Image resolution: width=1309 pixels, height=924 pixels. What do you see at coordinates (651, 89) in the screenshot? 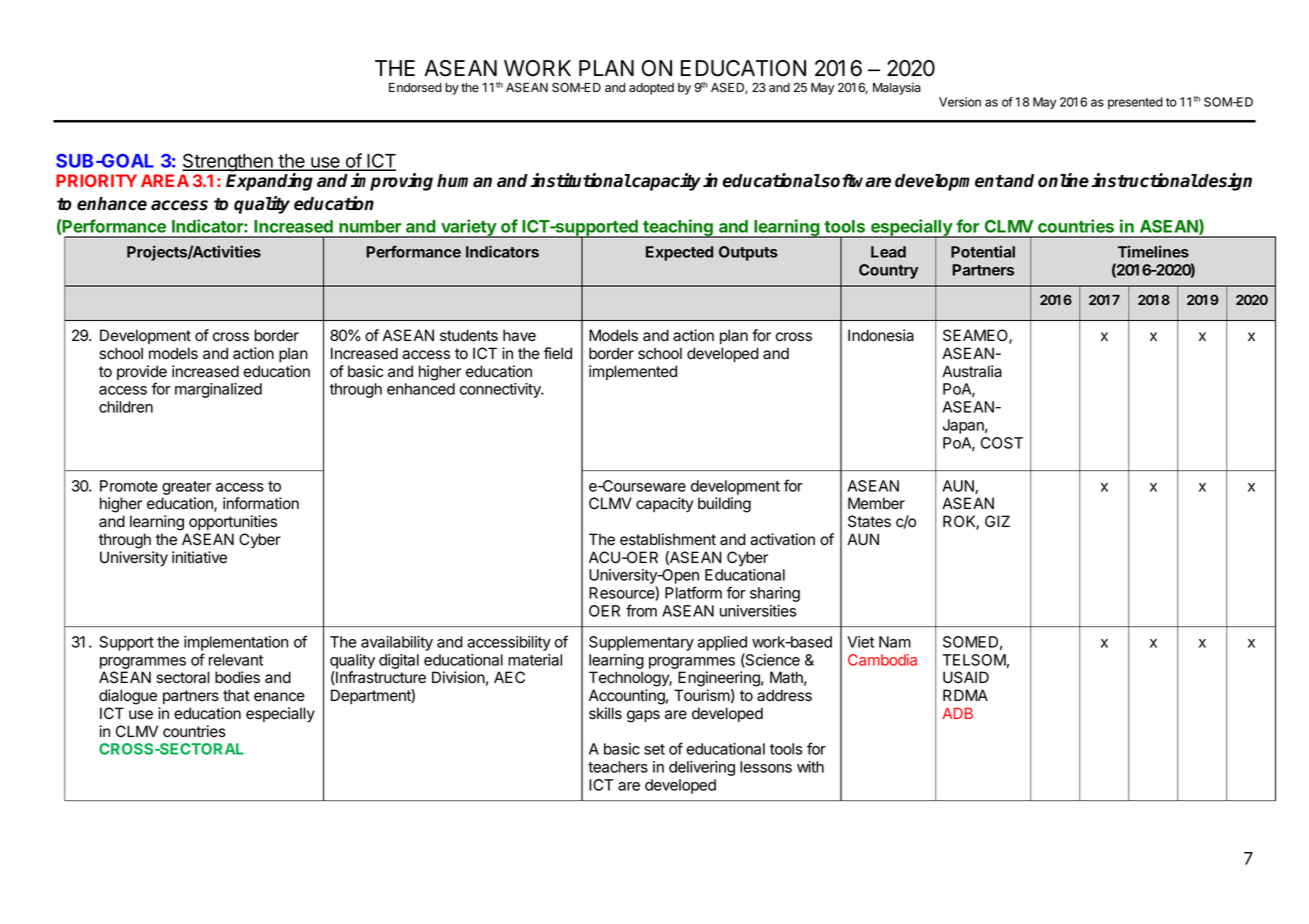
I see `adopted` at bounding box center [651, 89].
